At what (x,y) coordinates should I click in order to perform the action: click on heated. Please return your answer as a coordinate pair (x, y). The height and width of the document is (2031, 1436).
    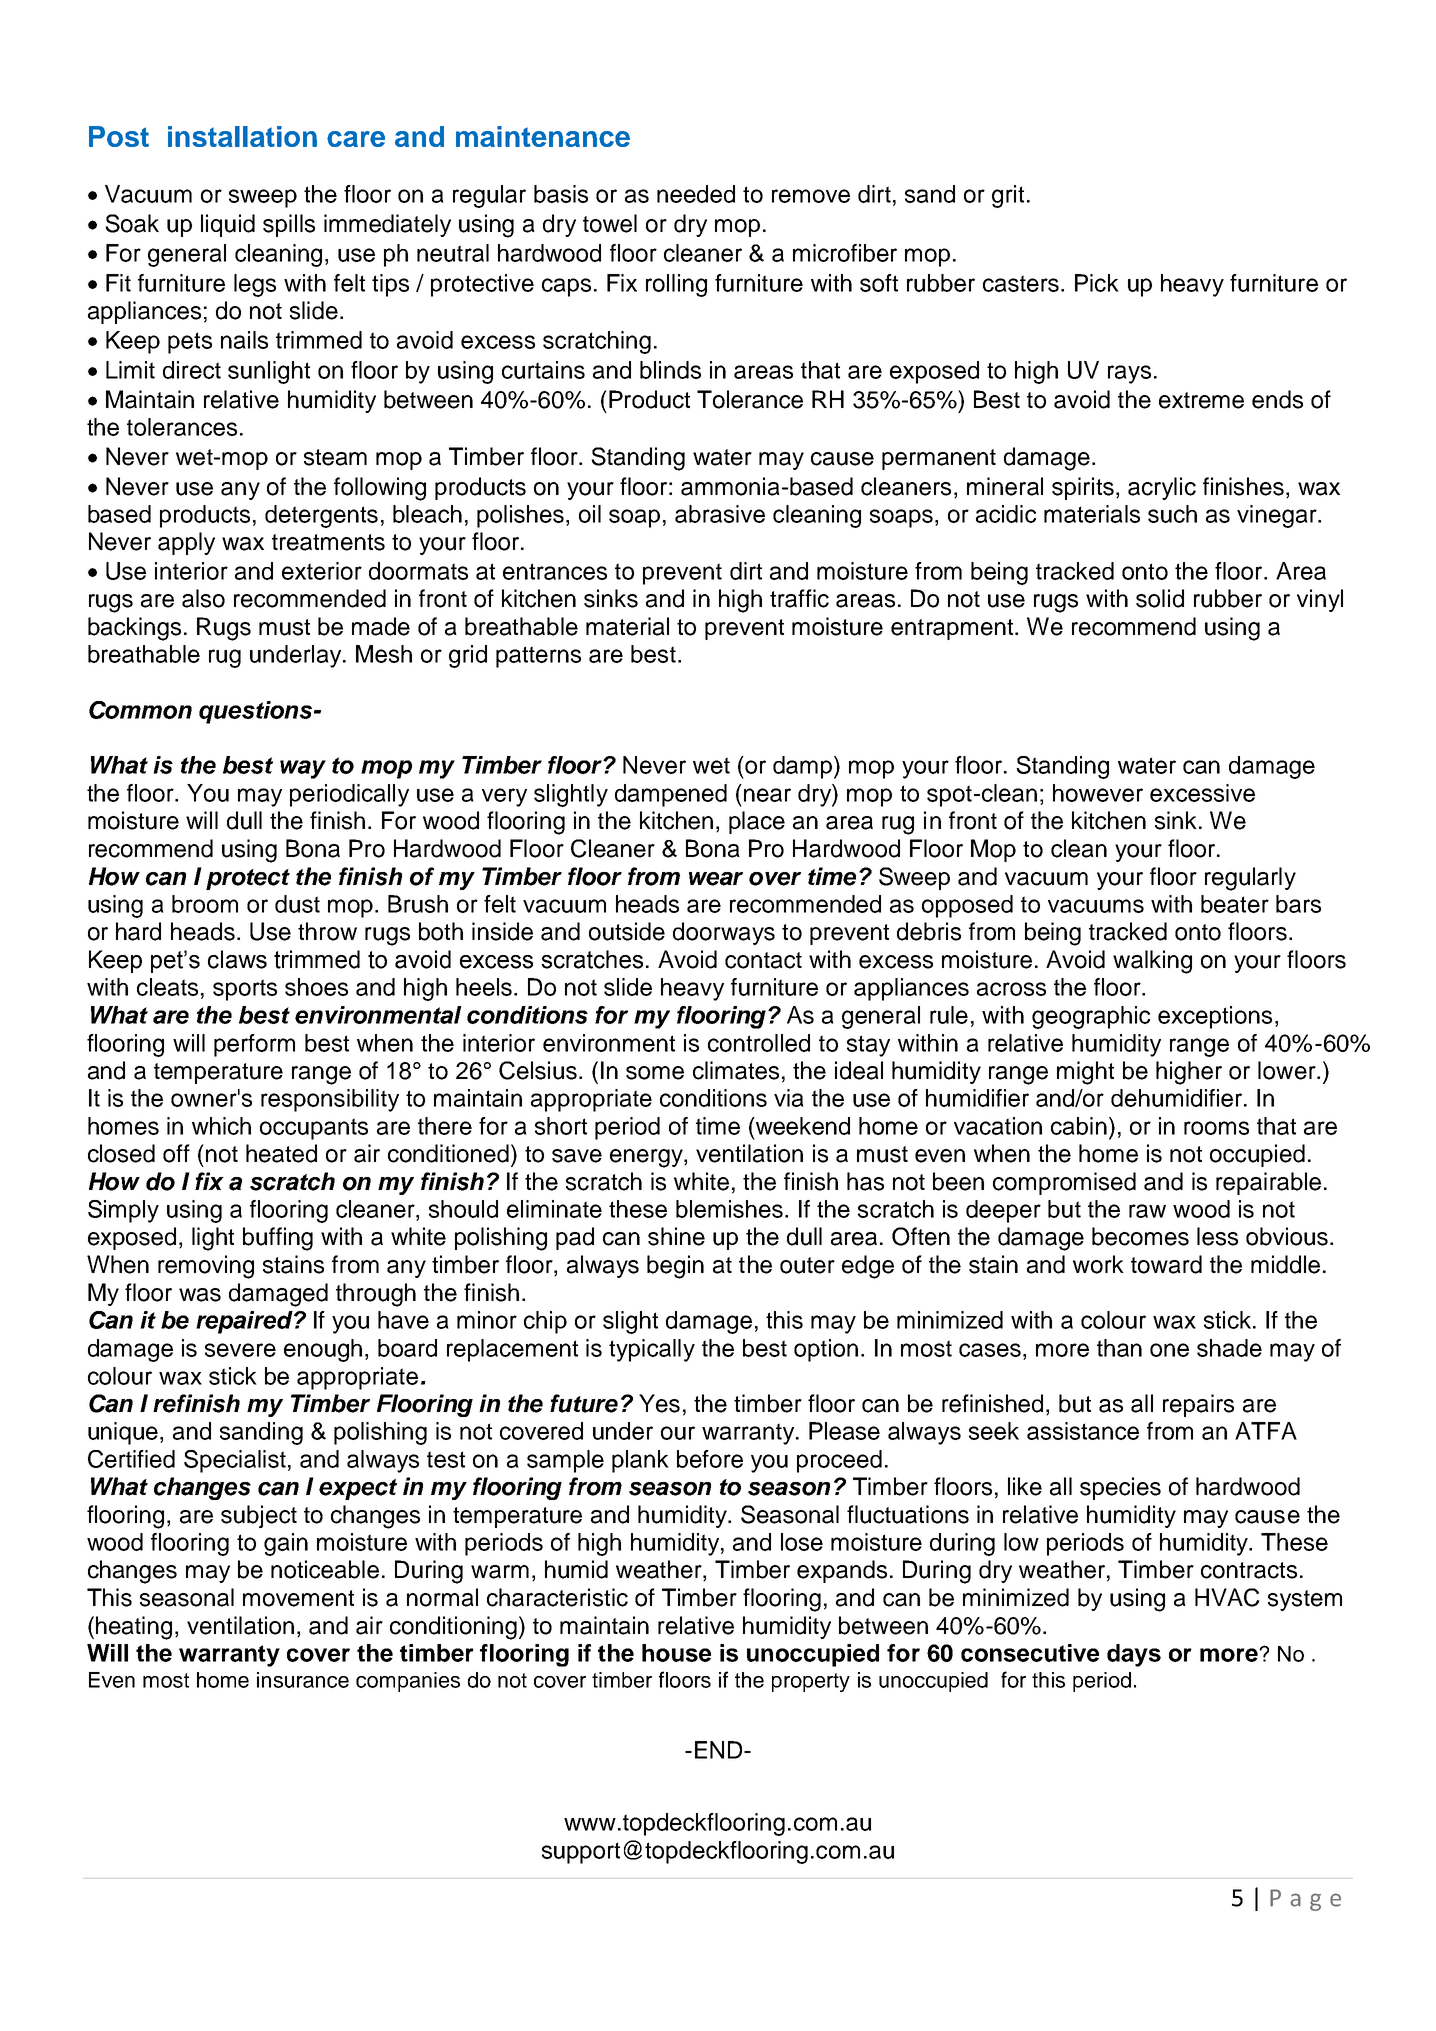
    Looking at the image, I should click on (281, 1153).
